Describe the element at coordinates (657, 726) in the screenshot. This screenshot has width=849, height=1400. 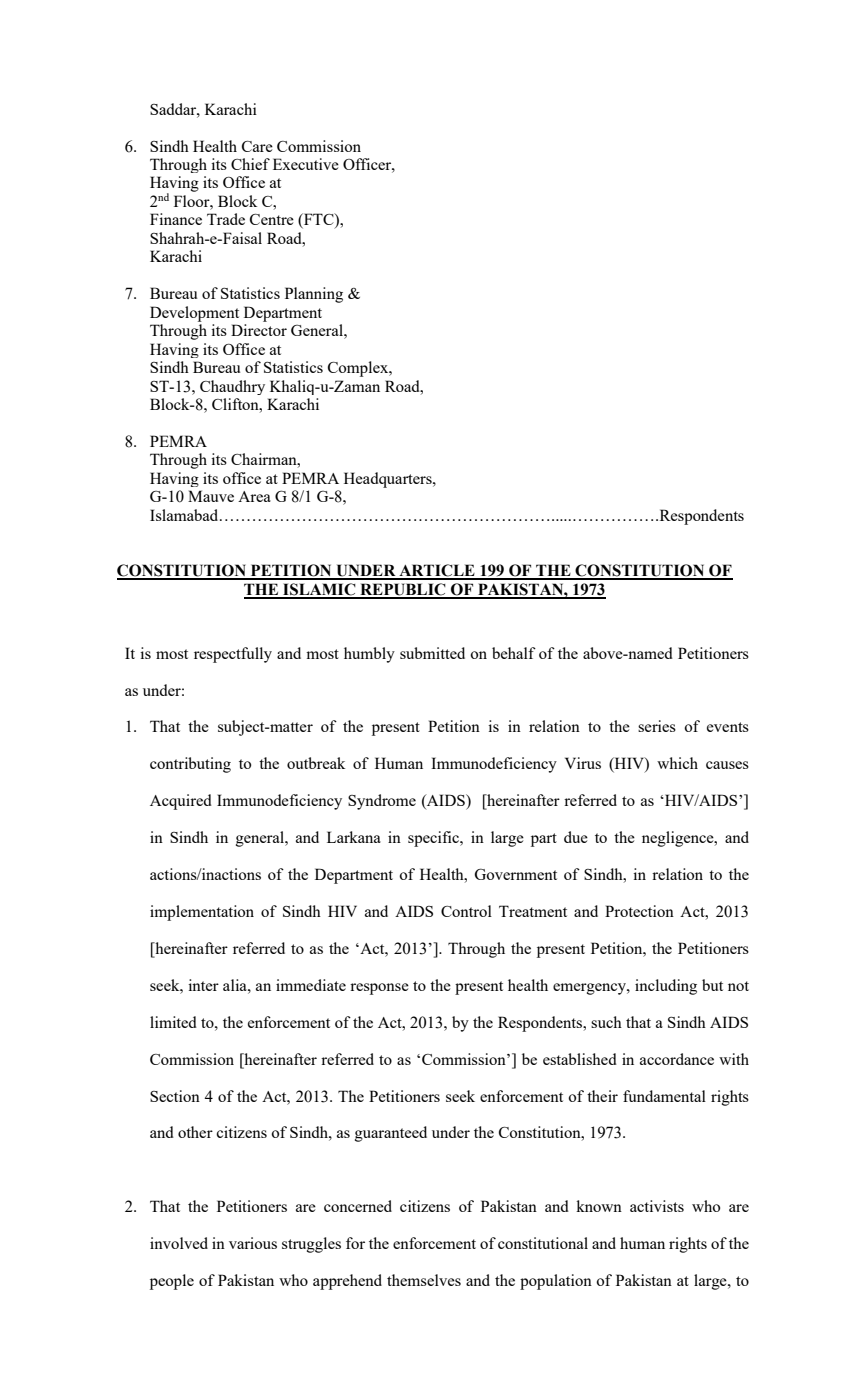
I see `series` at that location.
